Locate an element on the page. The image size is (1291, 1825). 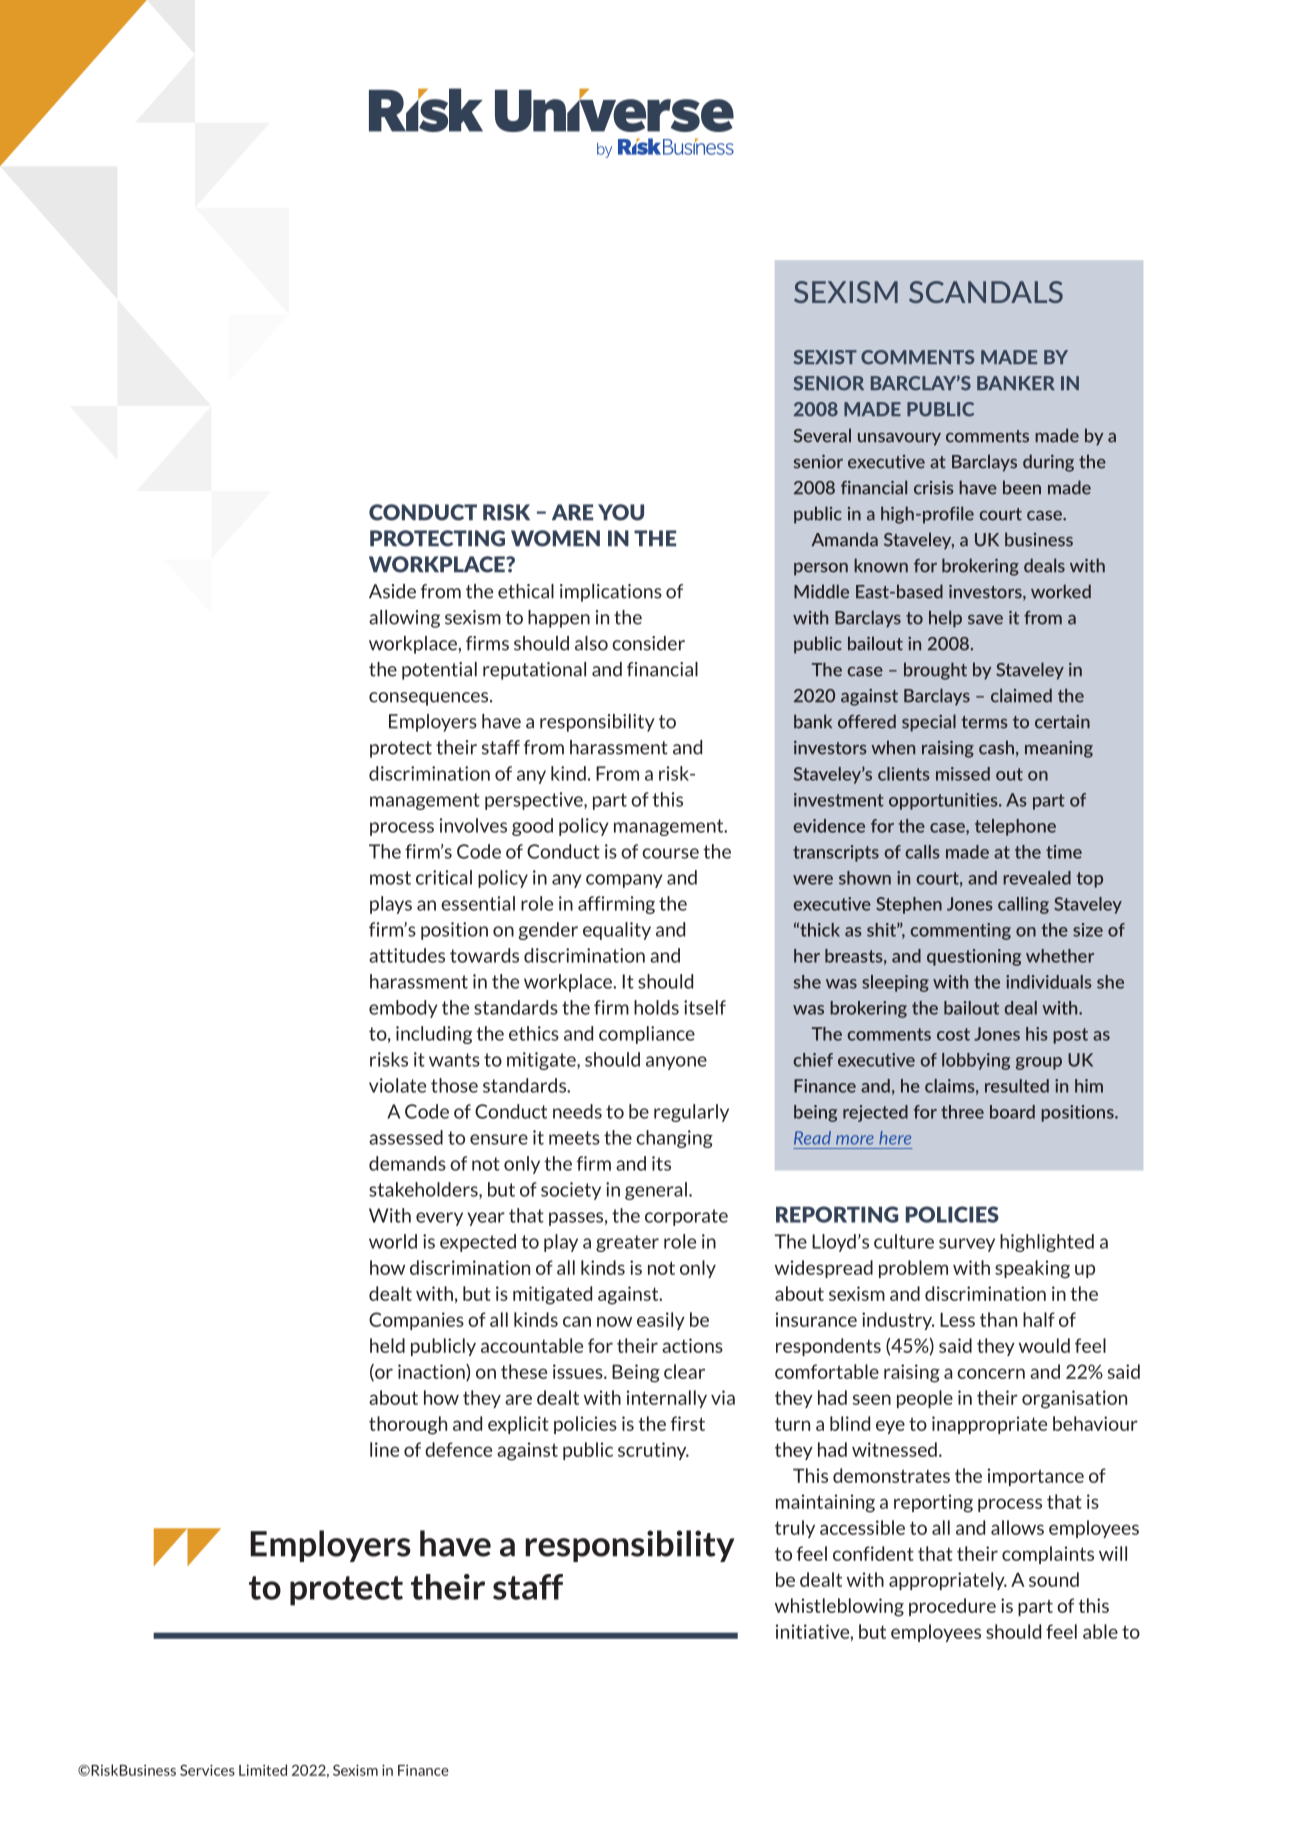
SEXIST is located at coordinates (825, 357).
